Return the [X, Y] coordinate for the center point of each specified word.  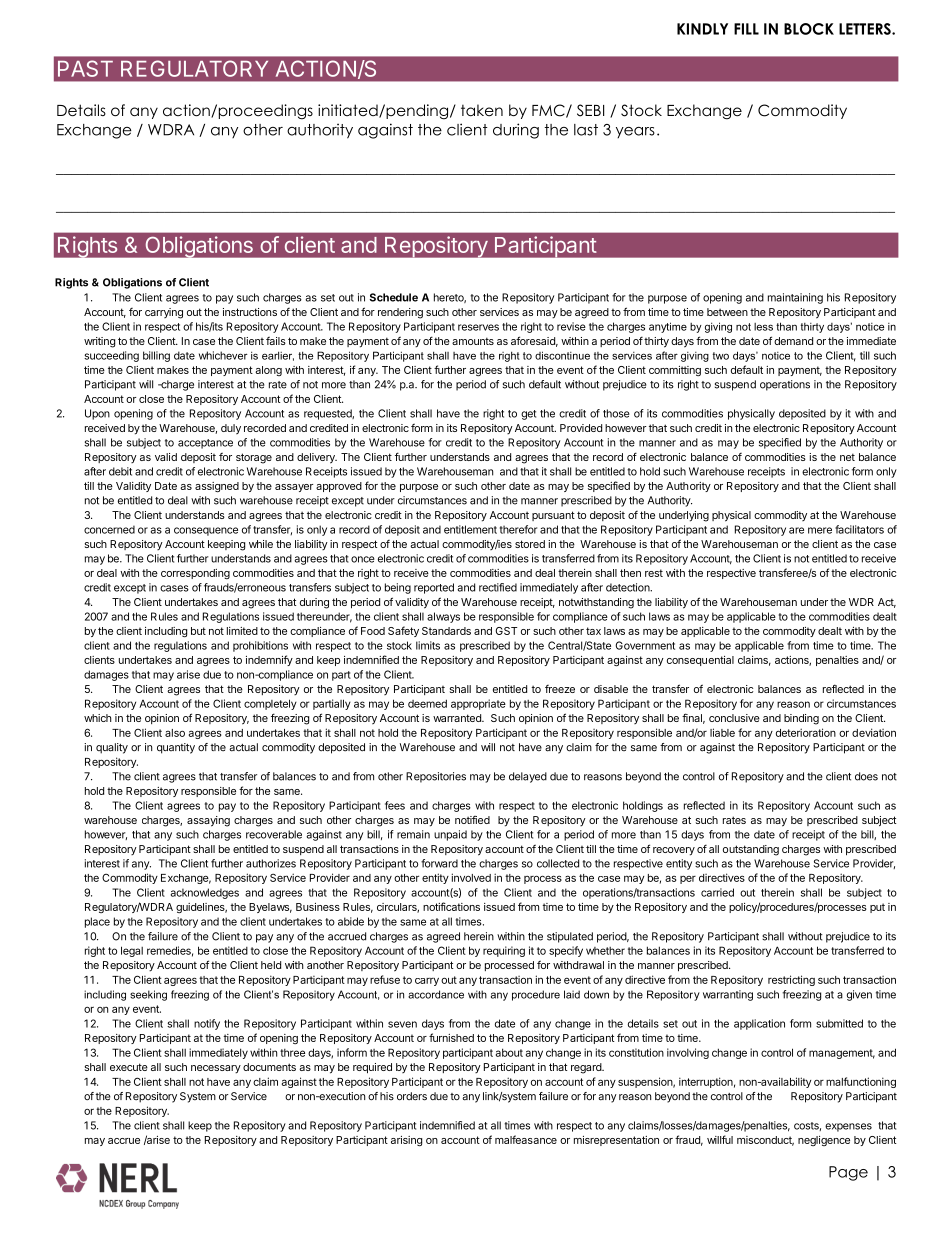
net [847, 457]
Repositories [436, 777]
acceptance [205, 444]
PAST [85, 68]
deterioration [806, 732]
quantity [176, 748]
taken [482, 110]
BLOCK [809, 29]
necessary [216, 1069]
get [528, 415]
